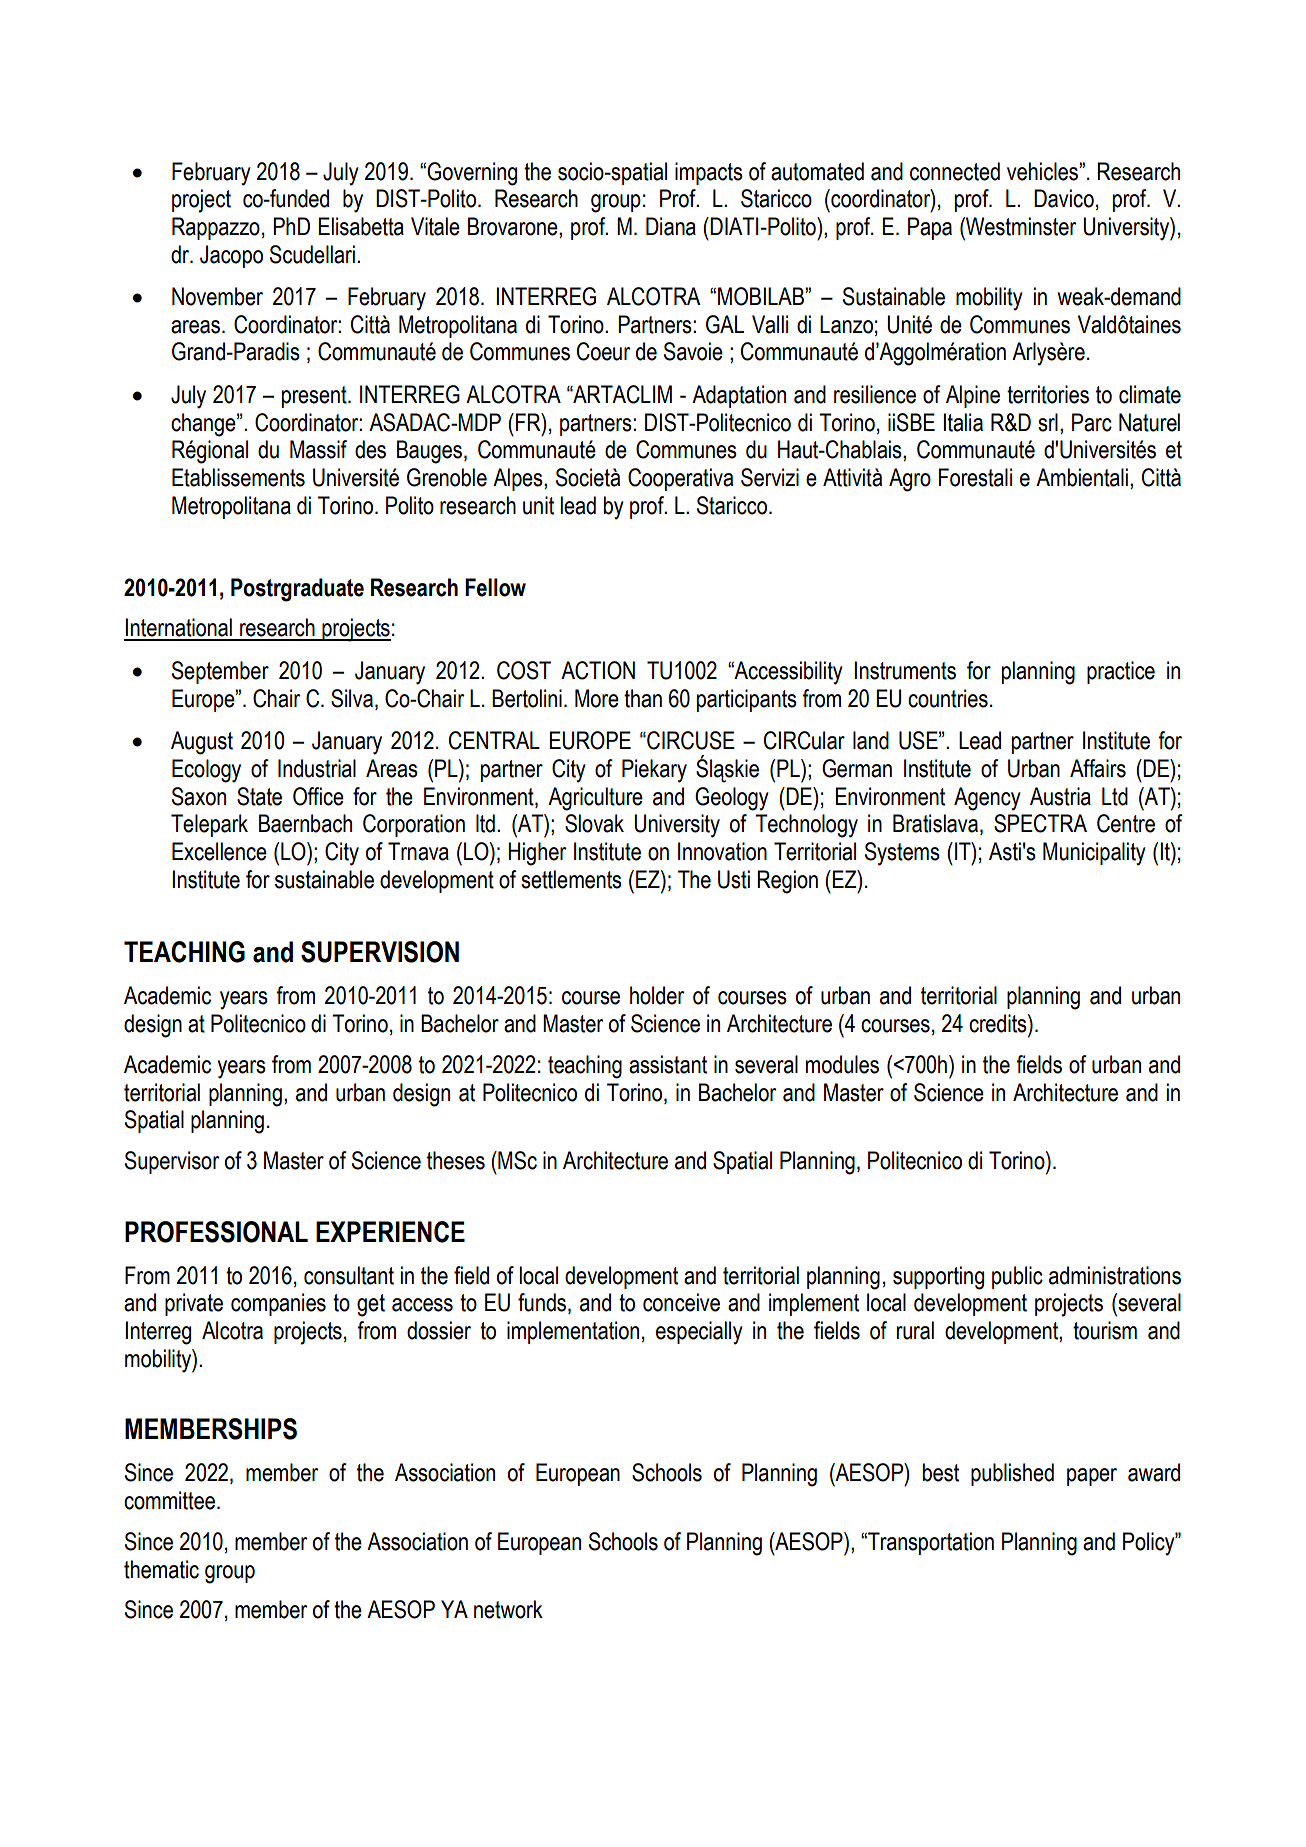 This screenshot has height=1847, width=1306. Describe the element at coordinates (349, 1275) in the screenshot. I see `consultant` at that location.
